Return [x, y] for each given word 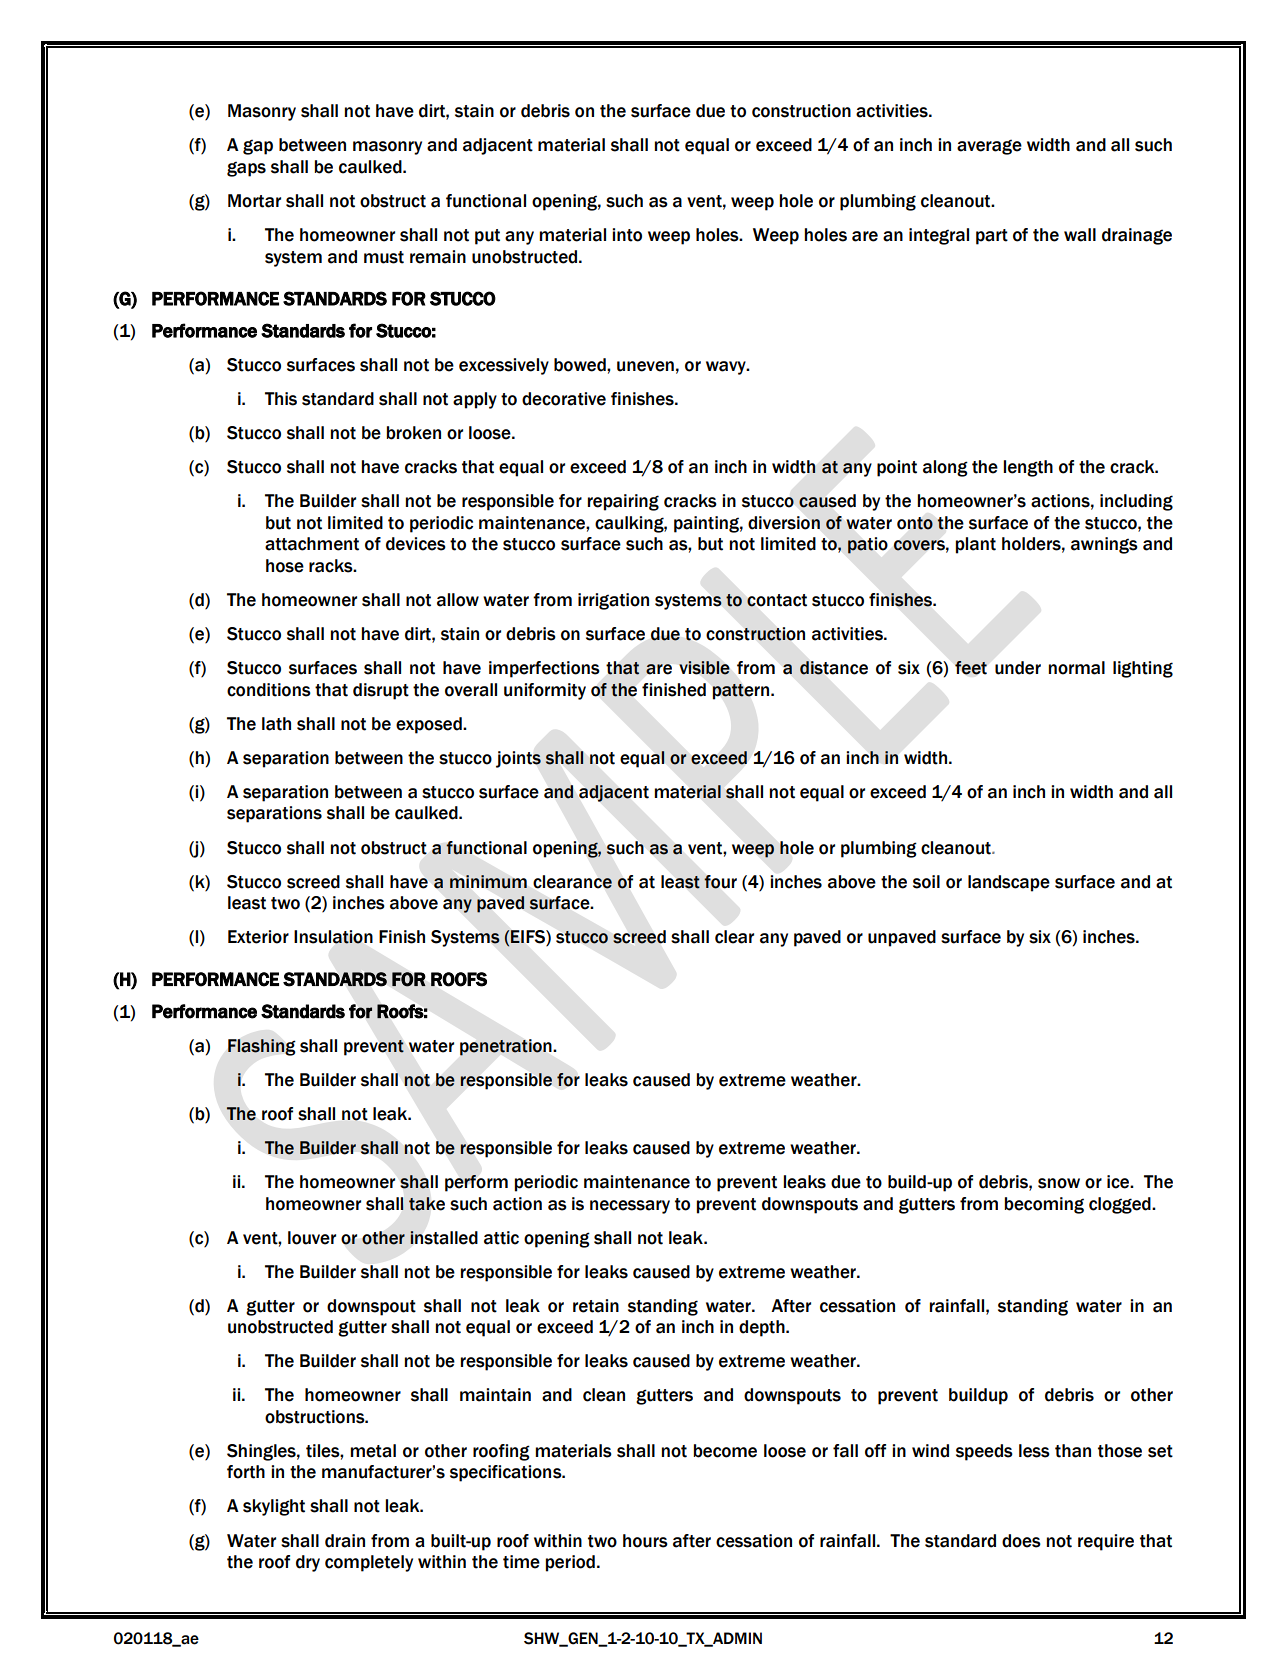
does [1021, 1541]
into [627, 235]
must [384, 257]
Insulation [333, 937]
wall [1080, 235]
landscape [1009, 883]
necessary [630, 1207]
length [1028, 468]
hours [645, 1541]
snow [1059, 1183]
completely [369, 1563]
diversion [784, 523]
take [427, 1204]
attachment [312, 544]
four [720, 882]
